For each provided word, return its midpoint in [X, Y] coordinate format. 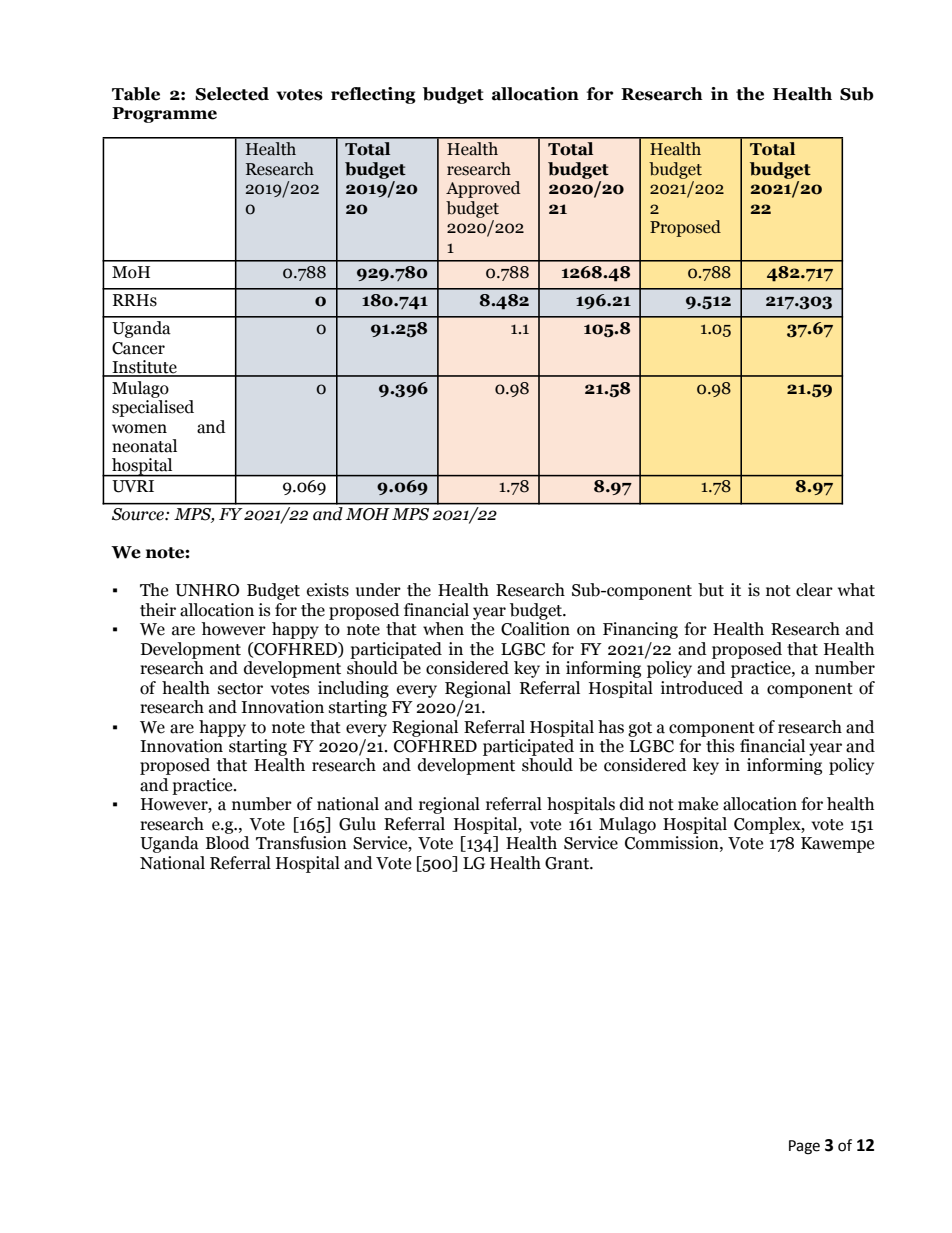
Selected [232, 94]
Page [804, 1147]
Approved [483, 189]
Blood [228, 843]
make [698, 804]
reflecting [373, 95]
